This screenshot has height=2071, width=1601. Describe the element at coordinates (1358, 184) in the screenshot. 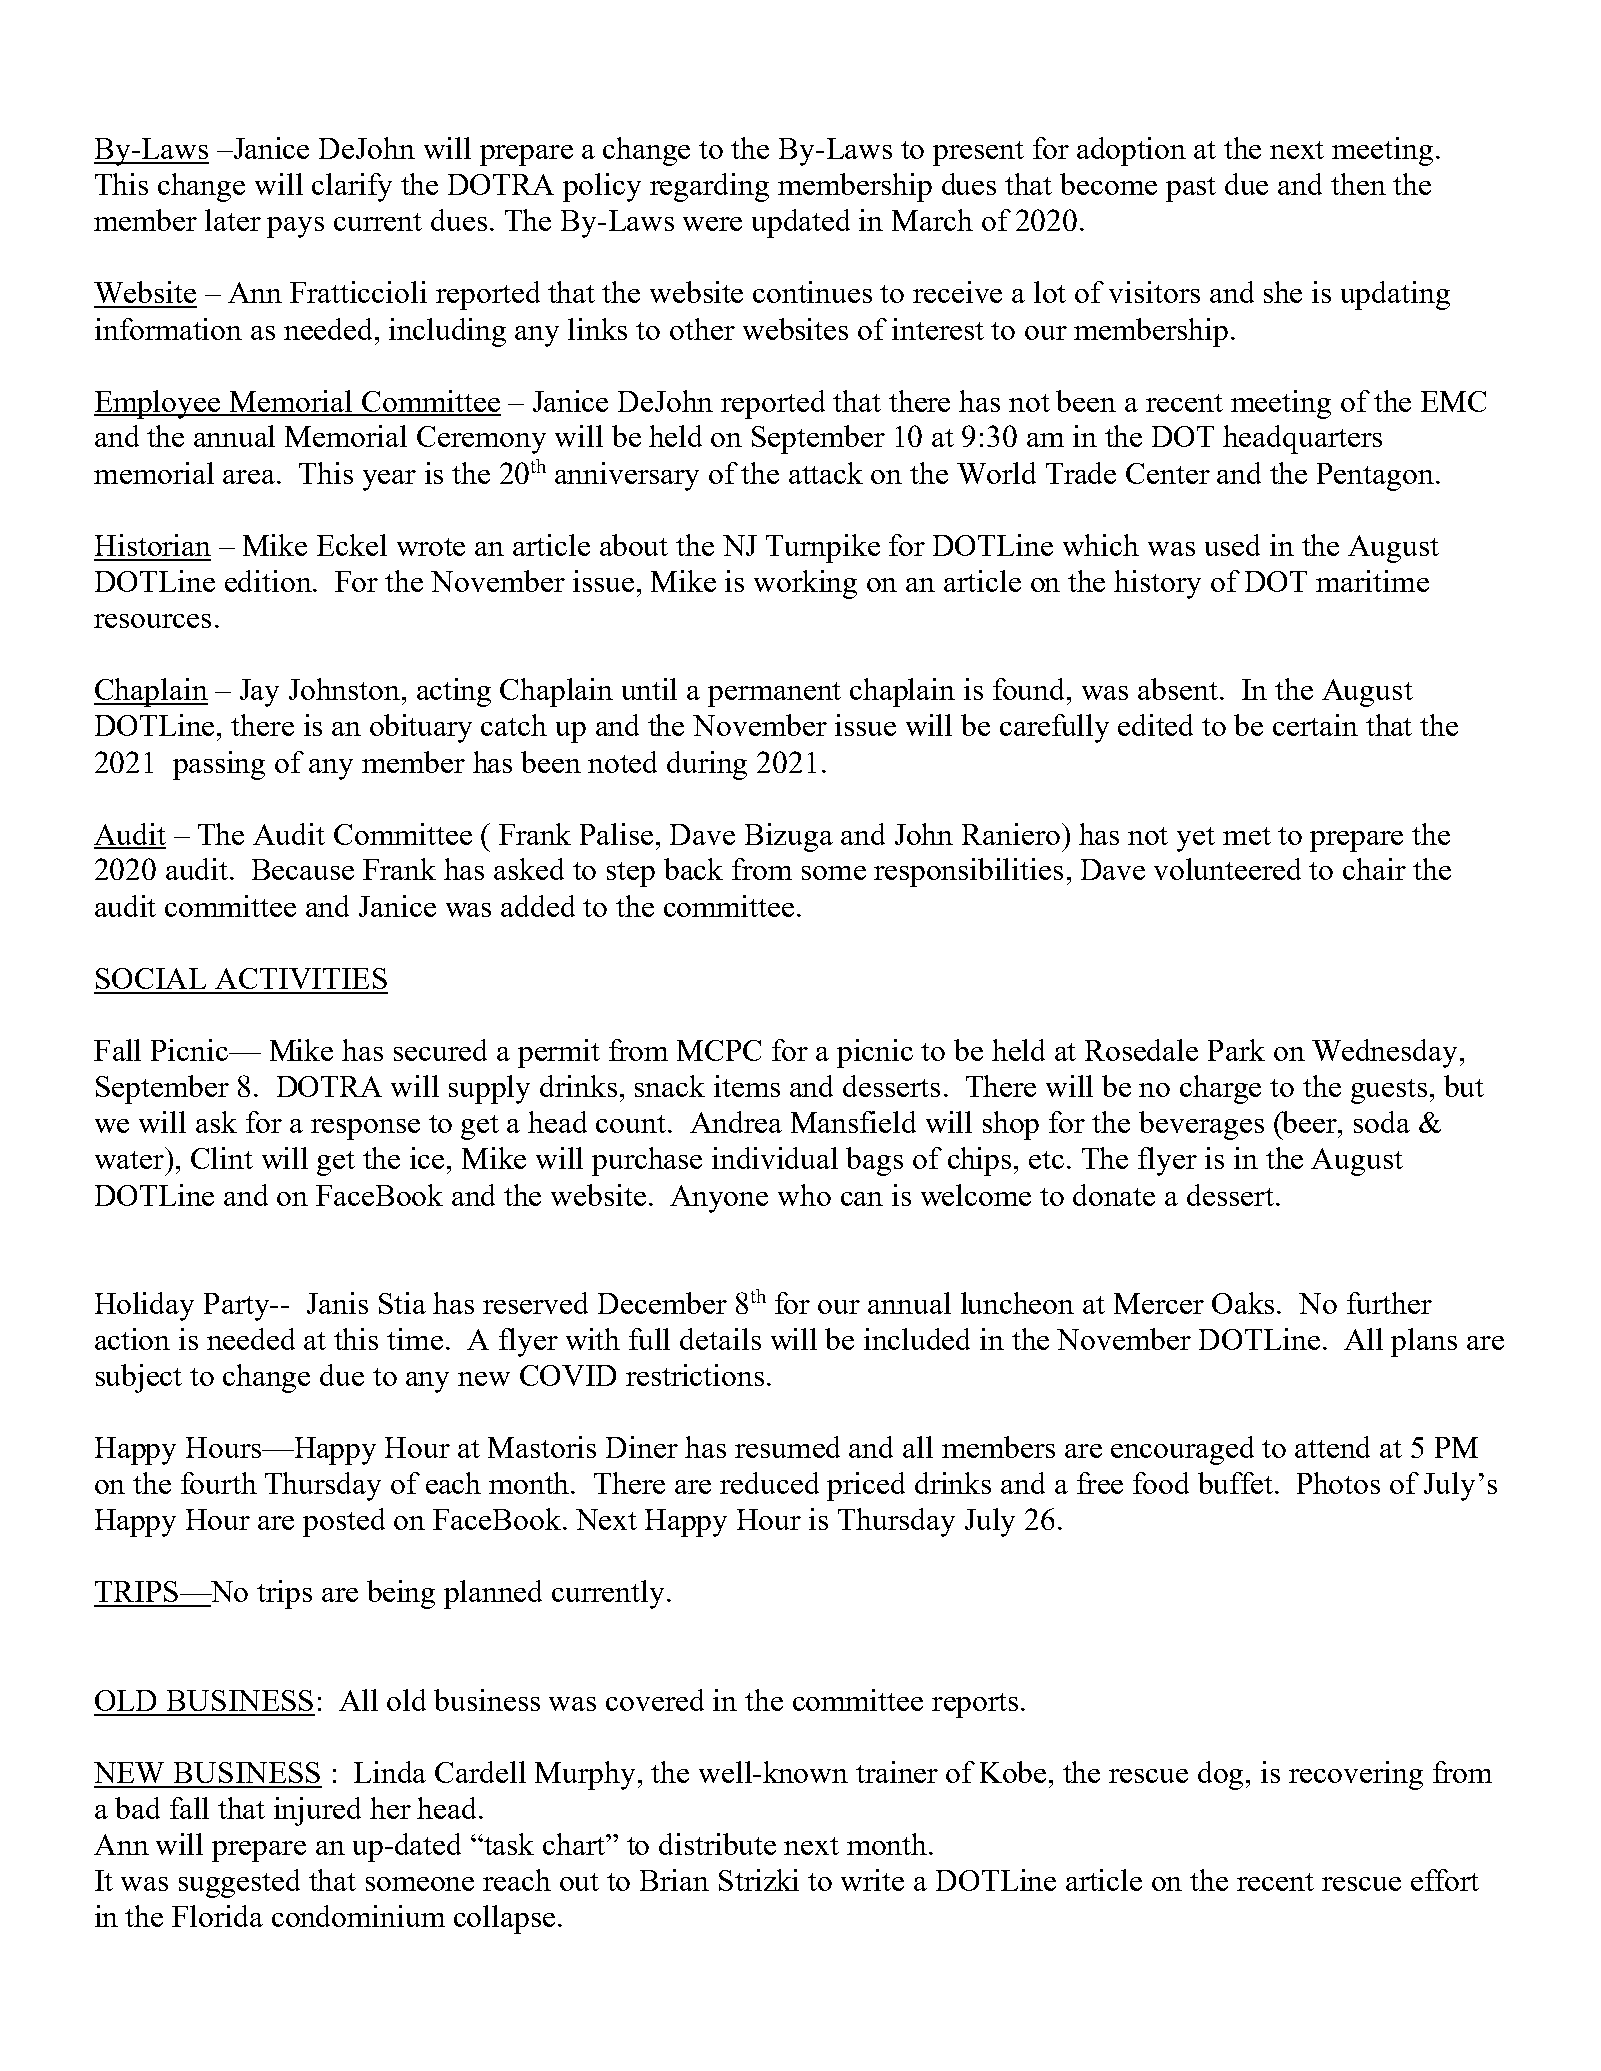

I see `then` at that location.
